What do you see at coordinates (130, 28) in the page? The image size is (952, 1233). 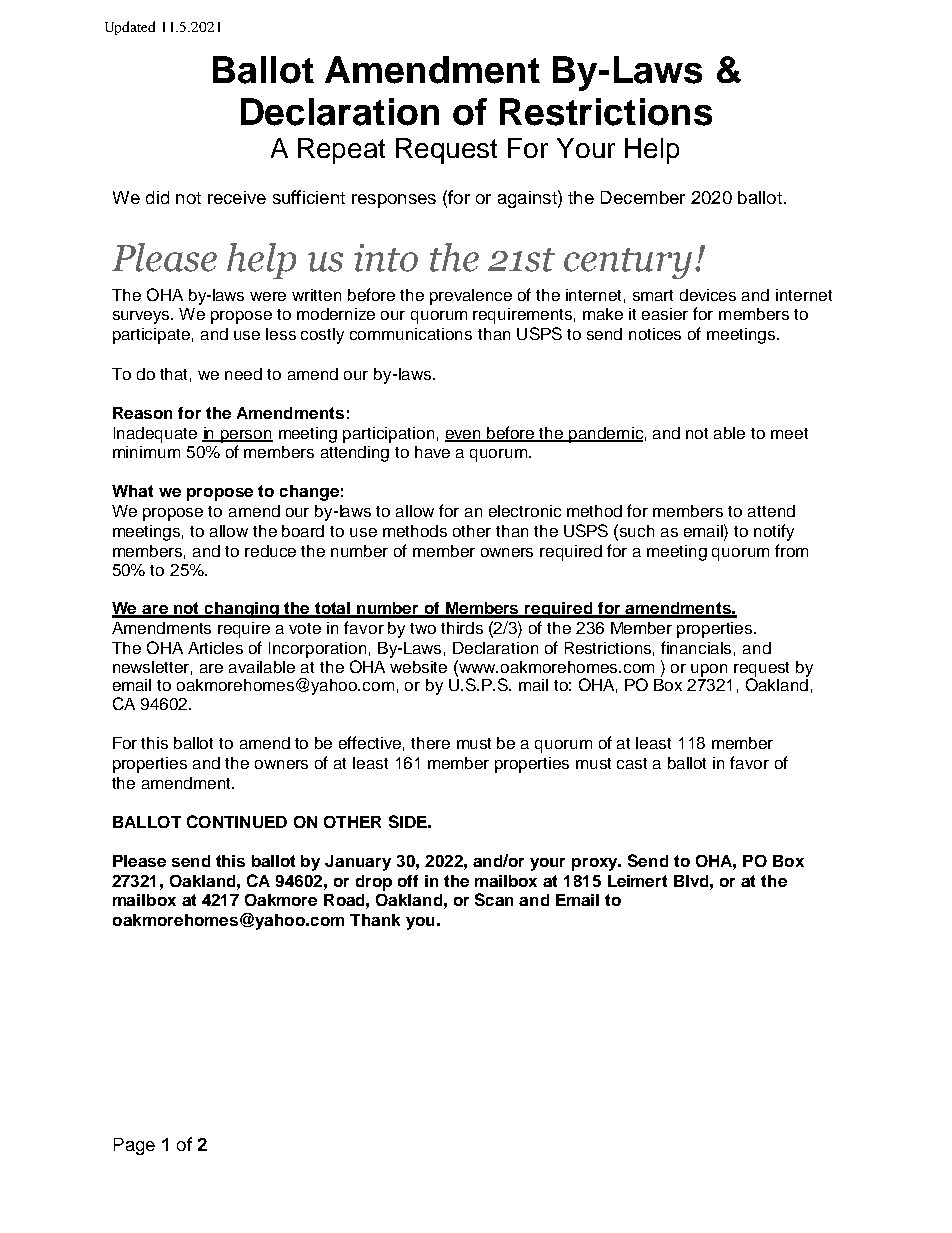 I see `Updated` at bounding box center [130, 28].
